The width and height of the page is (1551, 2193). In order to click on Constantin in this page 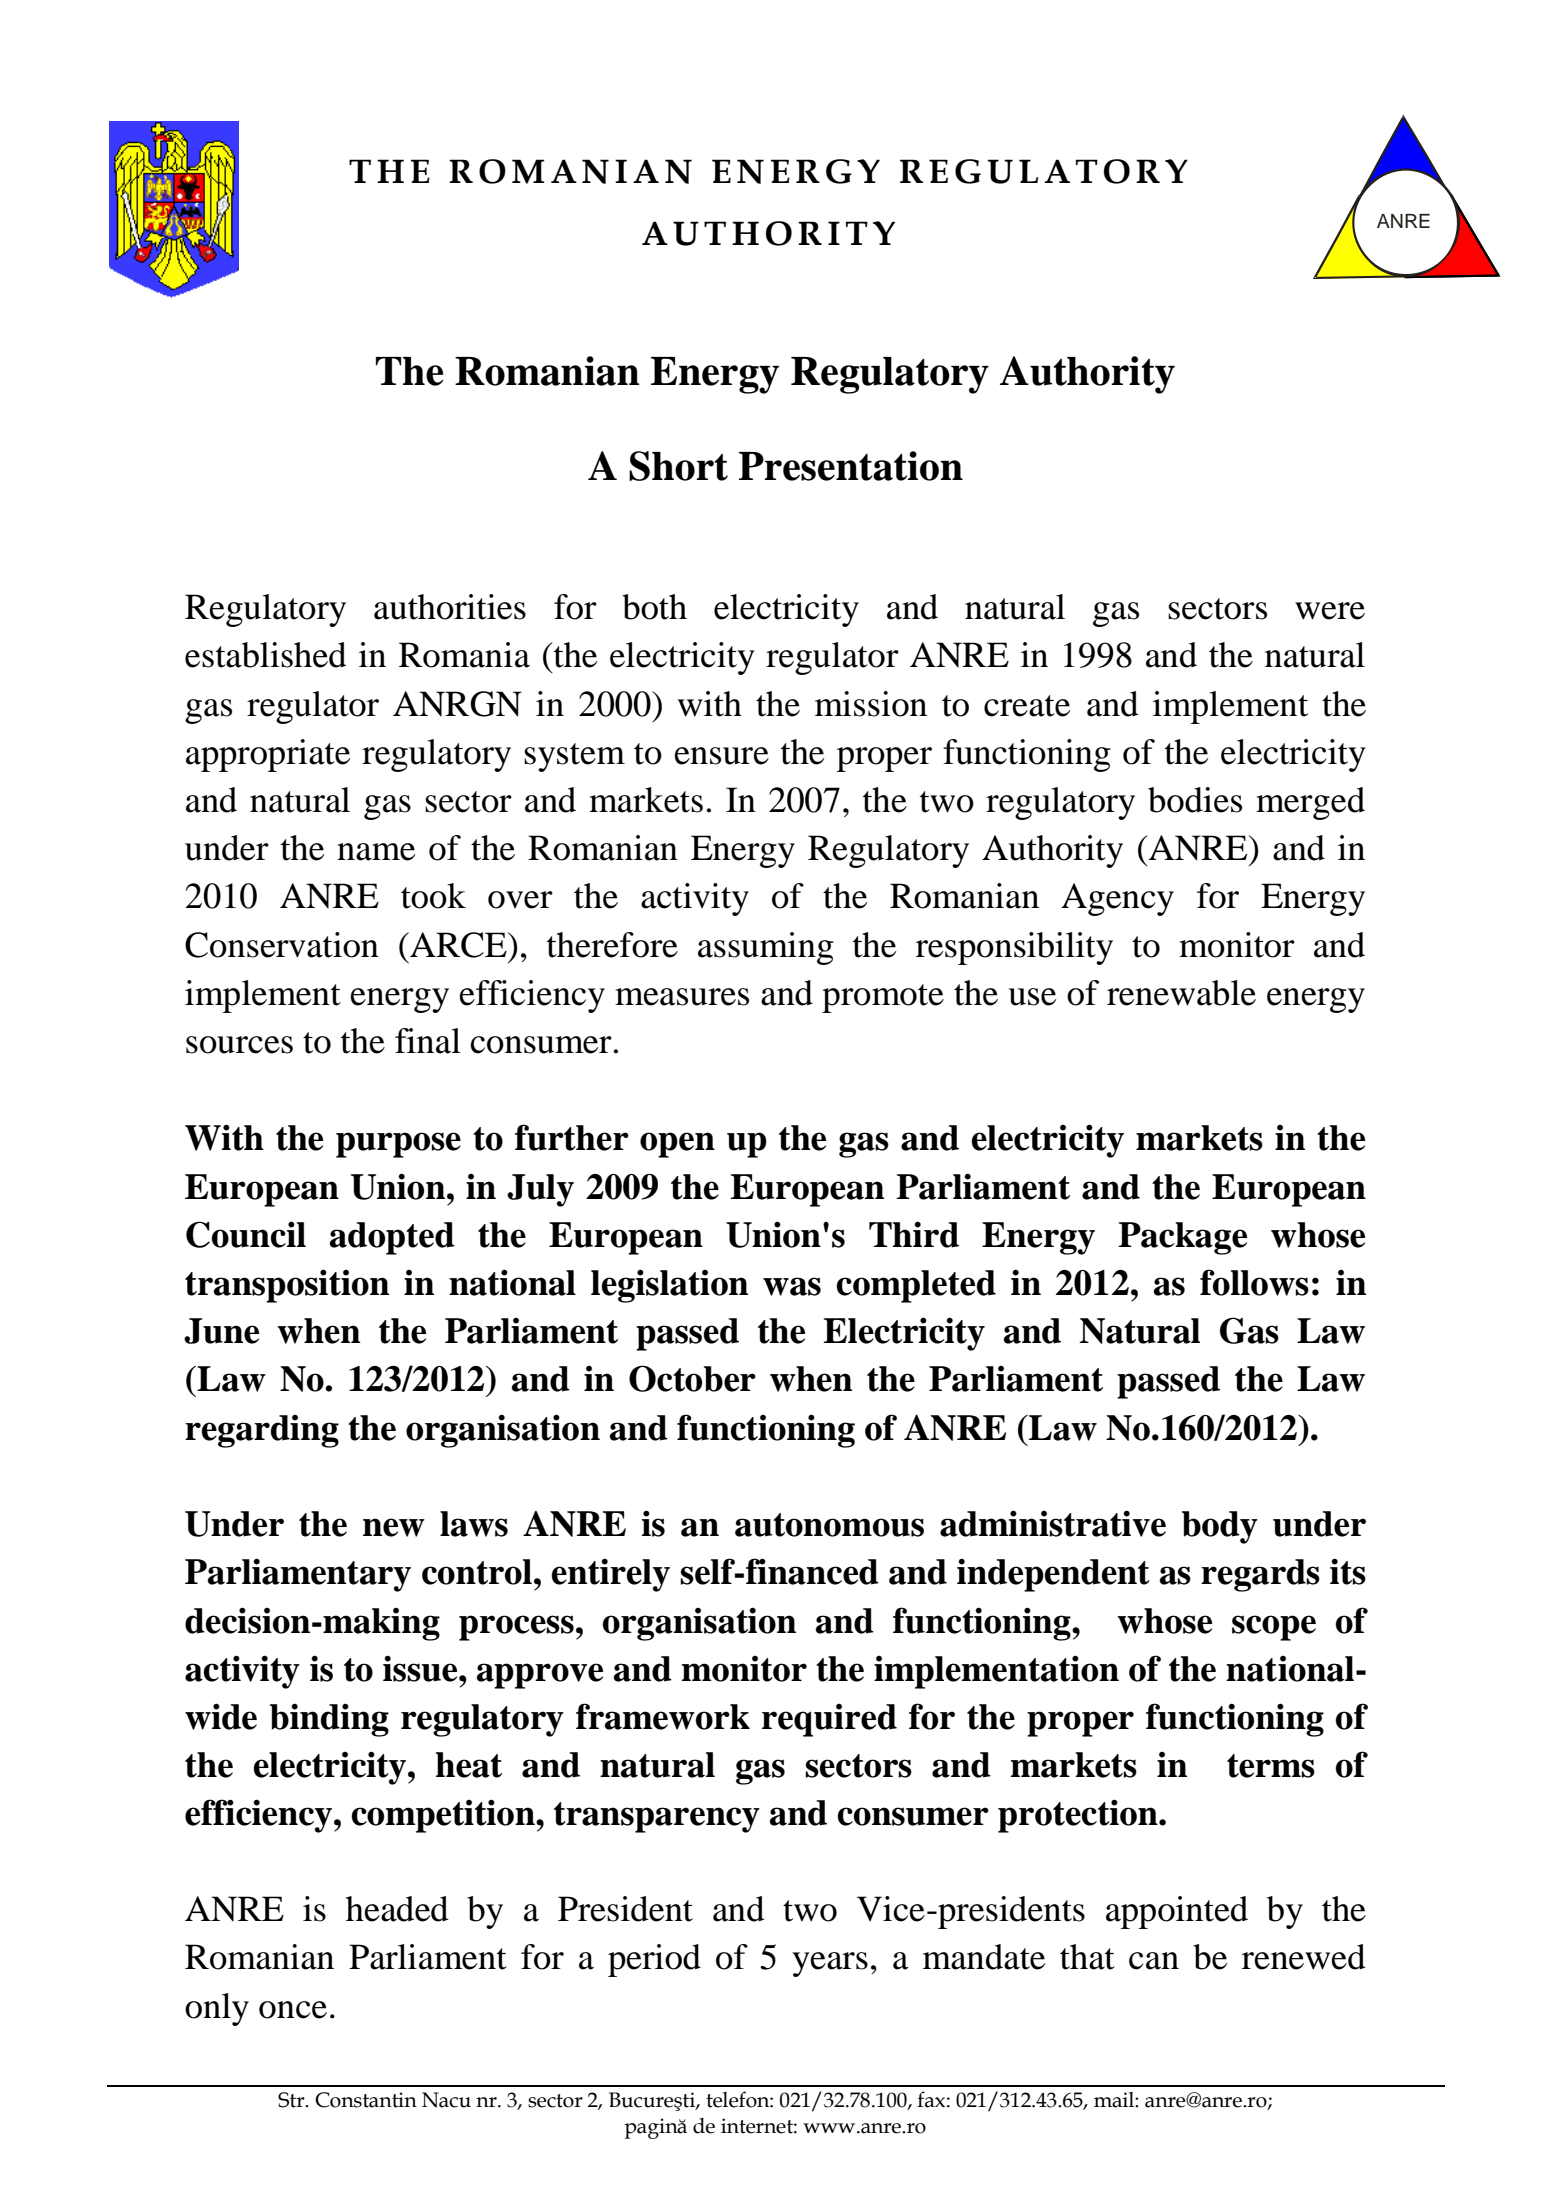, I will do `click(366, 2100)`.
